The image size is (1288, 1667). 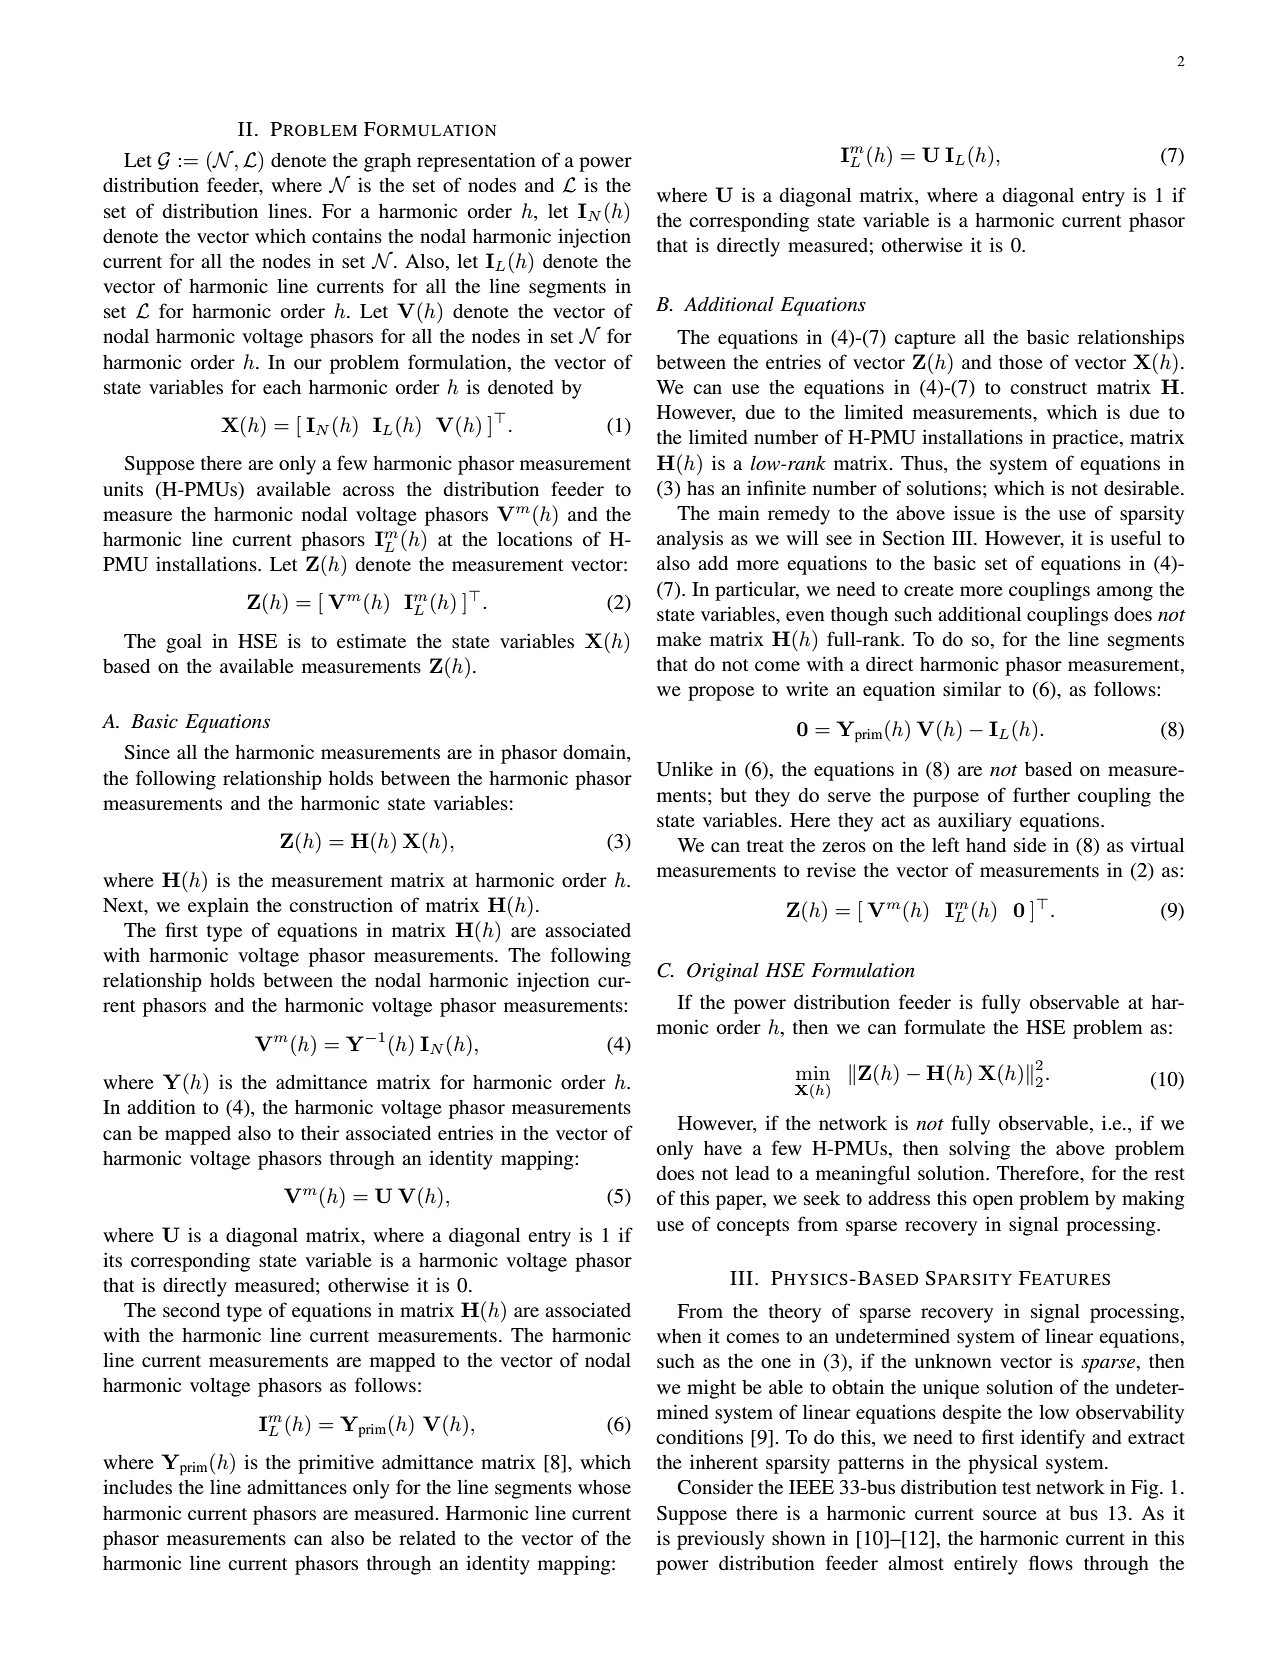 I want to click on hand, so click(x=986, y=845).
